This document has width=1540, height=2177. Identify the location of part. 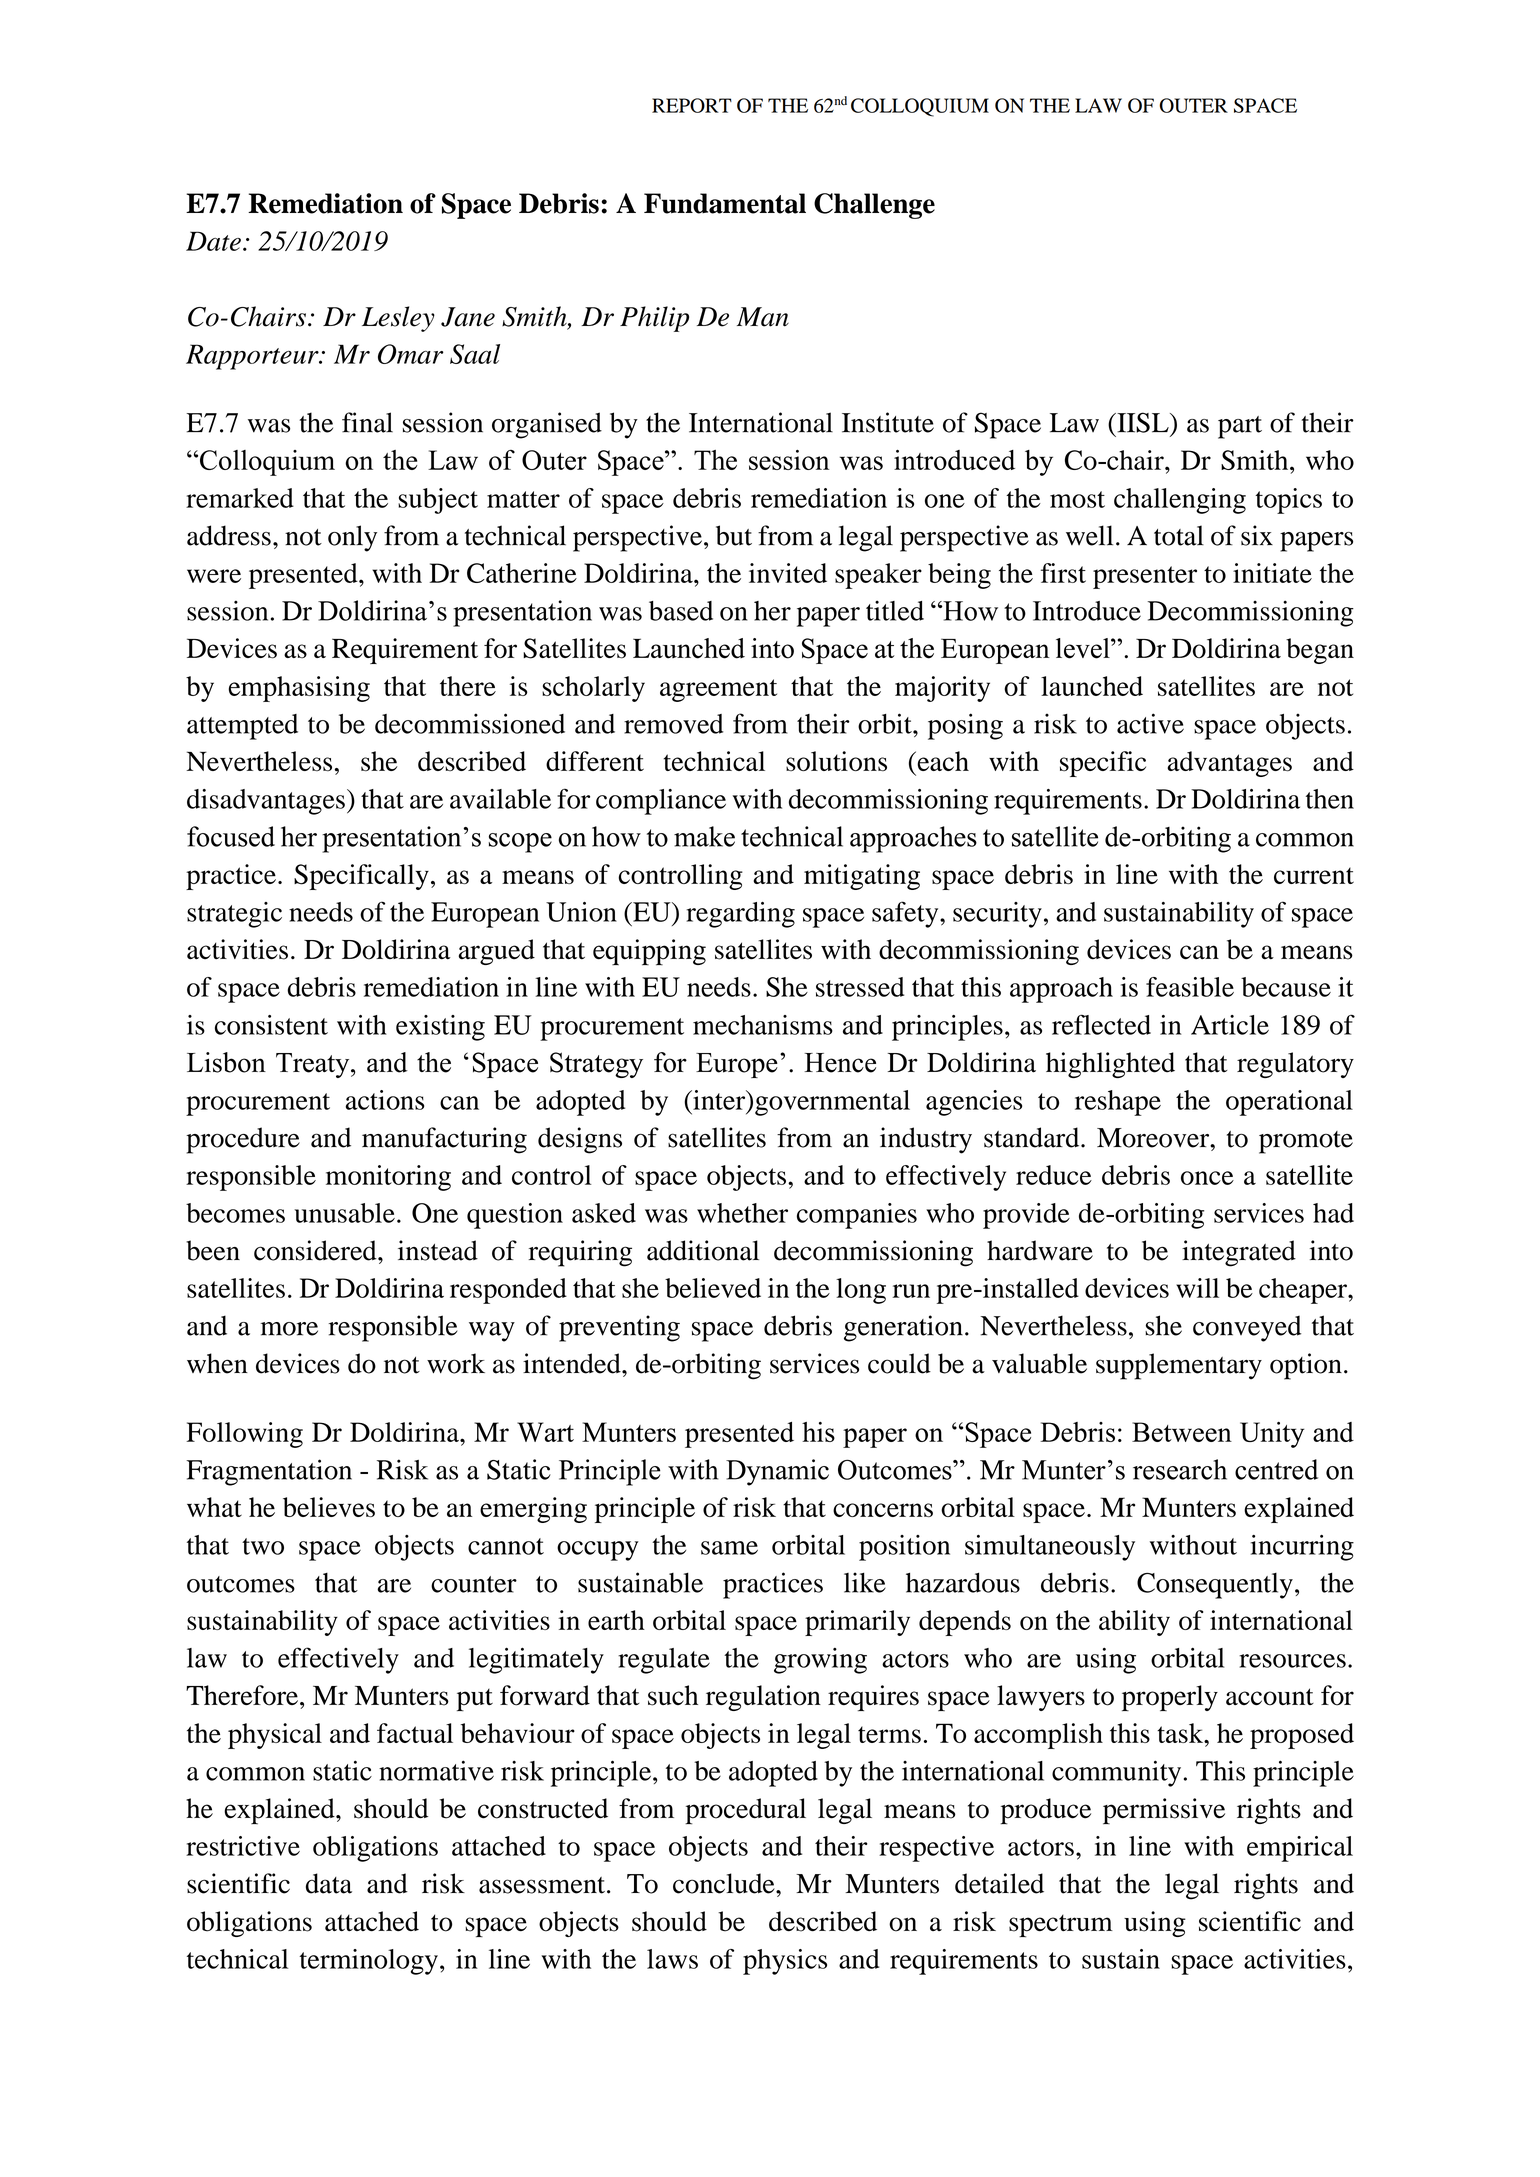
(1240, 427).
